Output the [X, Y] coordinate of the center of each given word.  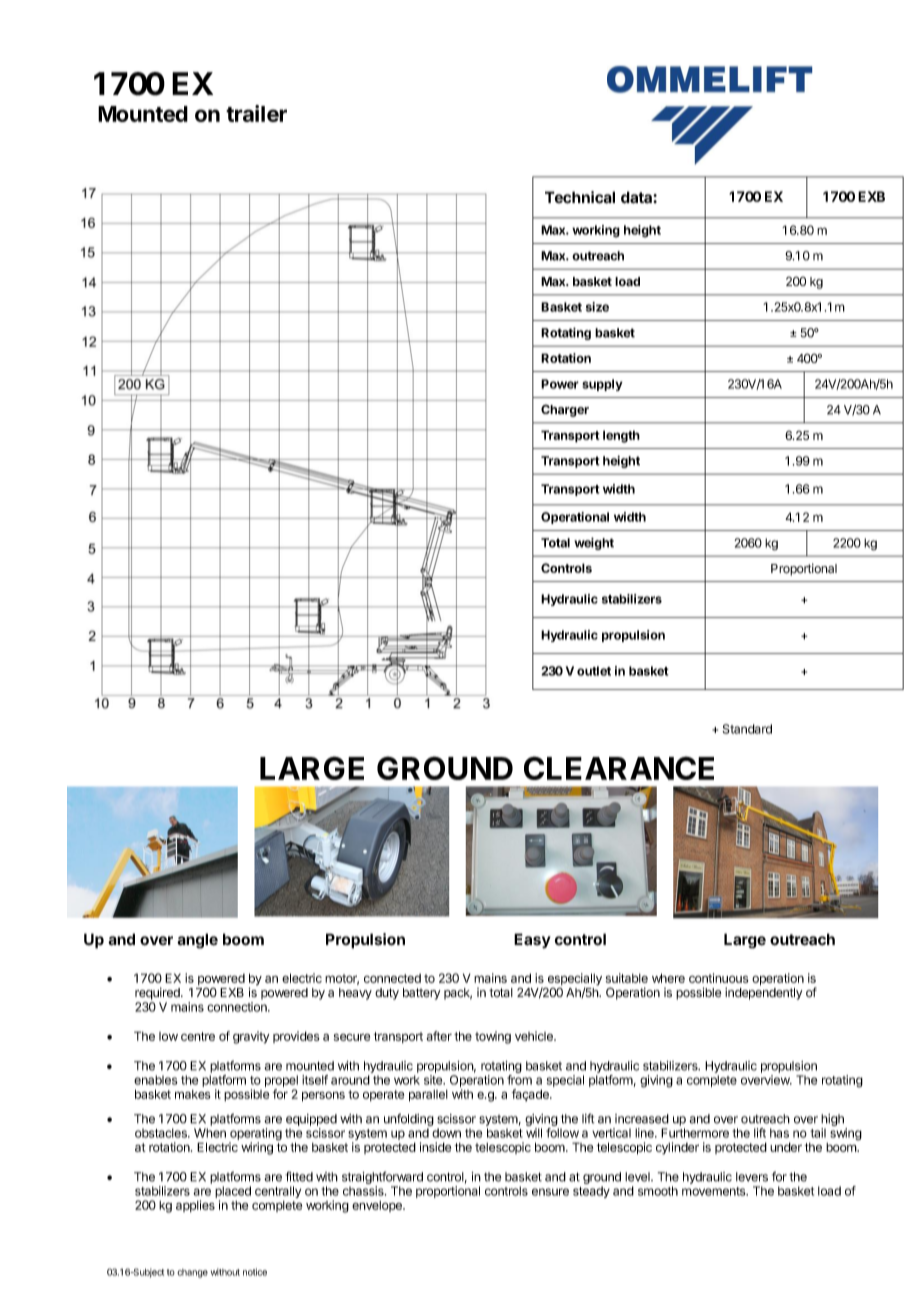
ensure [550, 1192]
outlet [594, 671]
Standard [747, 729]
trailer [256, 113]
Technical [580, 197]
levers [752, 1177]
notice [255, 1272]
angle [197, 941]
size [597, 307]
